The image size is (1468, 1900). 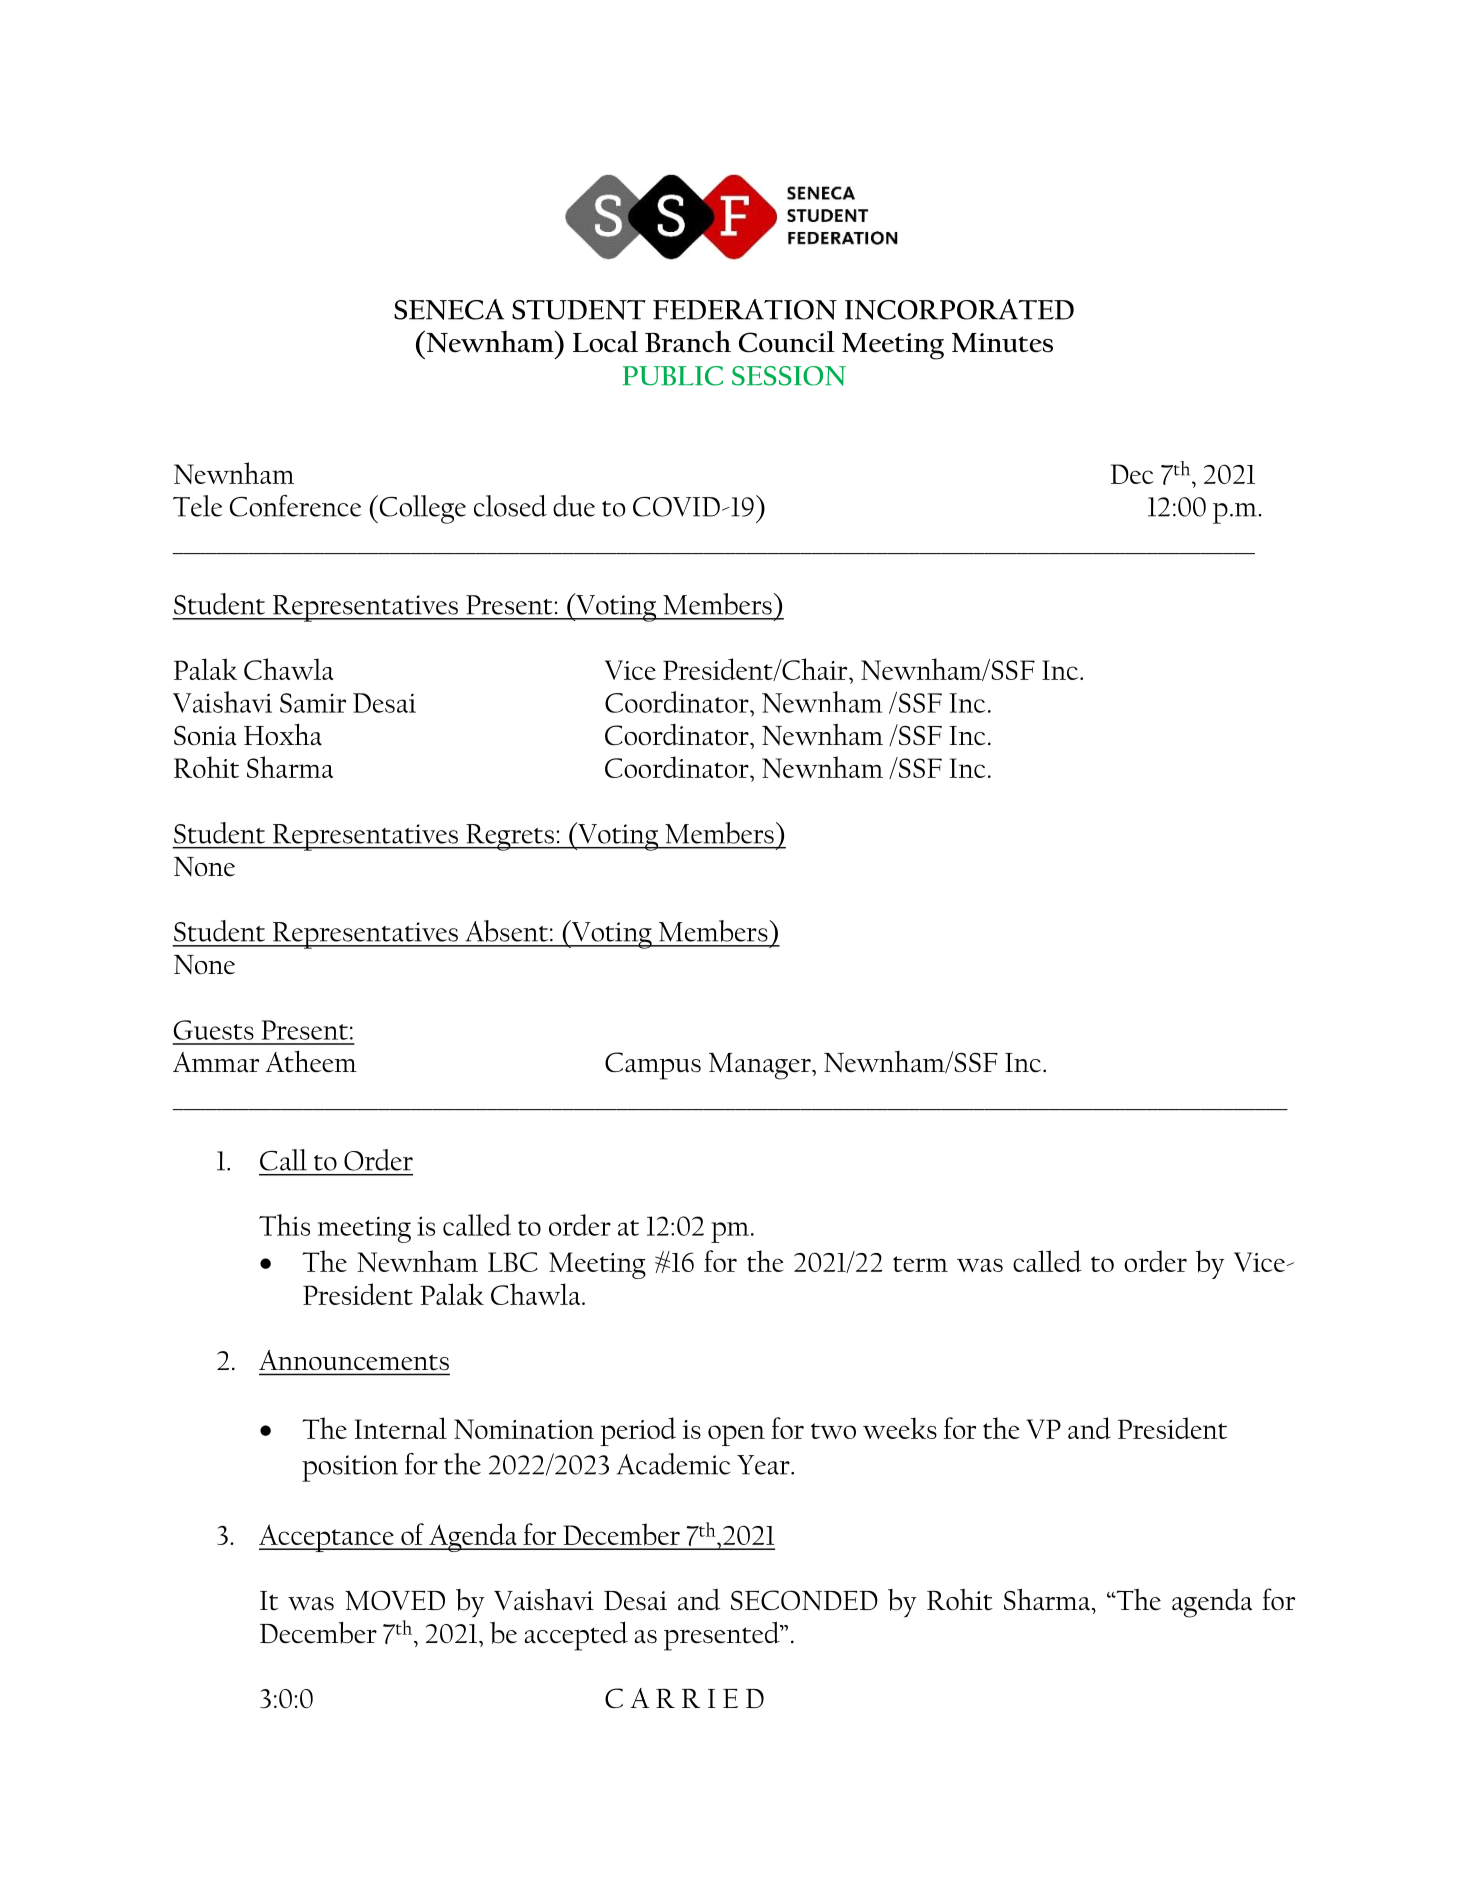 I want to click on SENECA, so click(x=449, y=309).
